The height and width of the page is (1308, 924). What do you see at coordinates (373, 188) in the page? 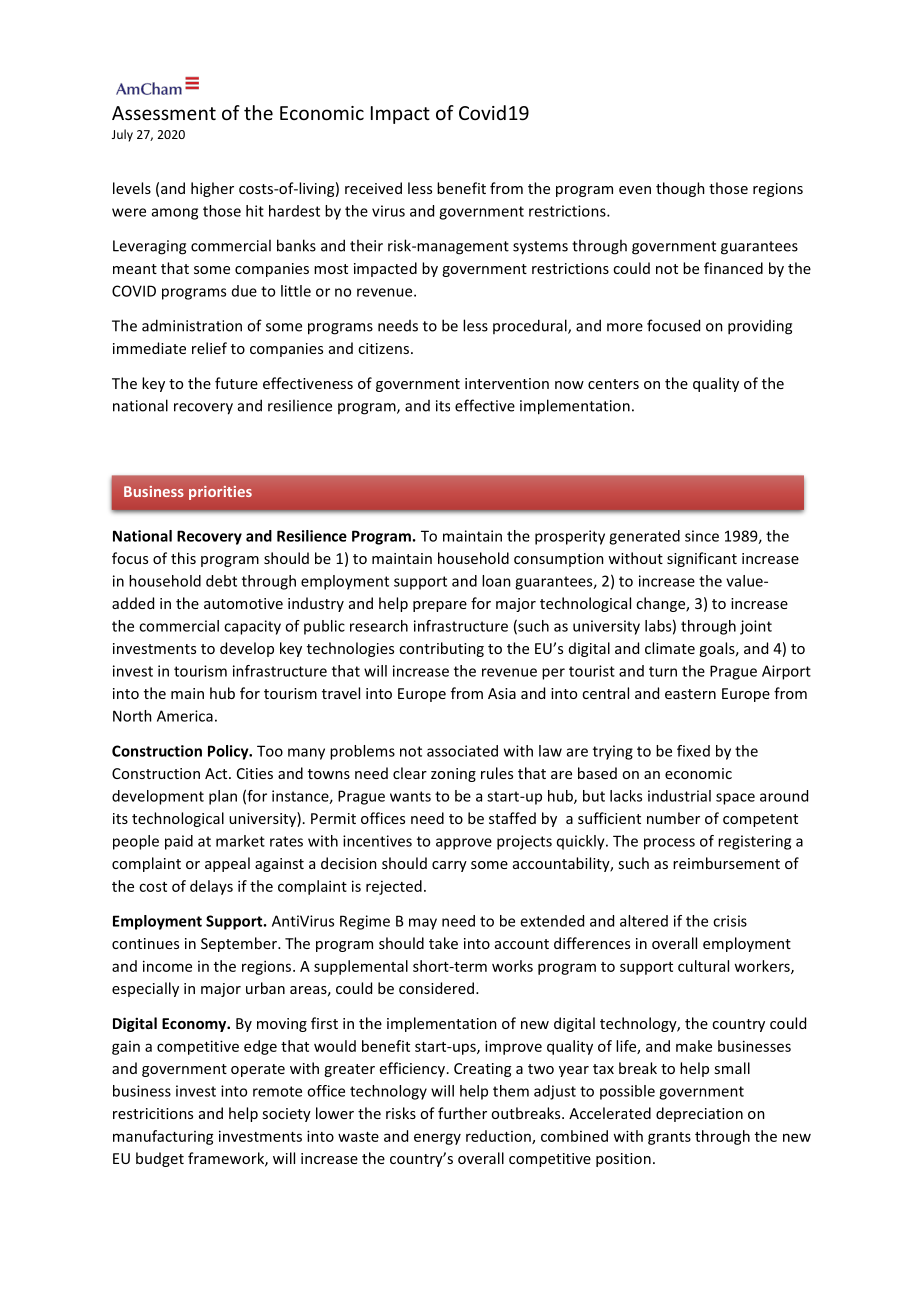
I see `received` at bounding box center [373, 188].
